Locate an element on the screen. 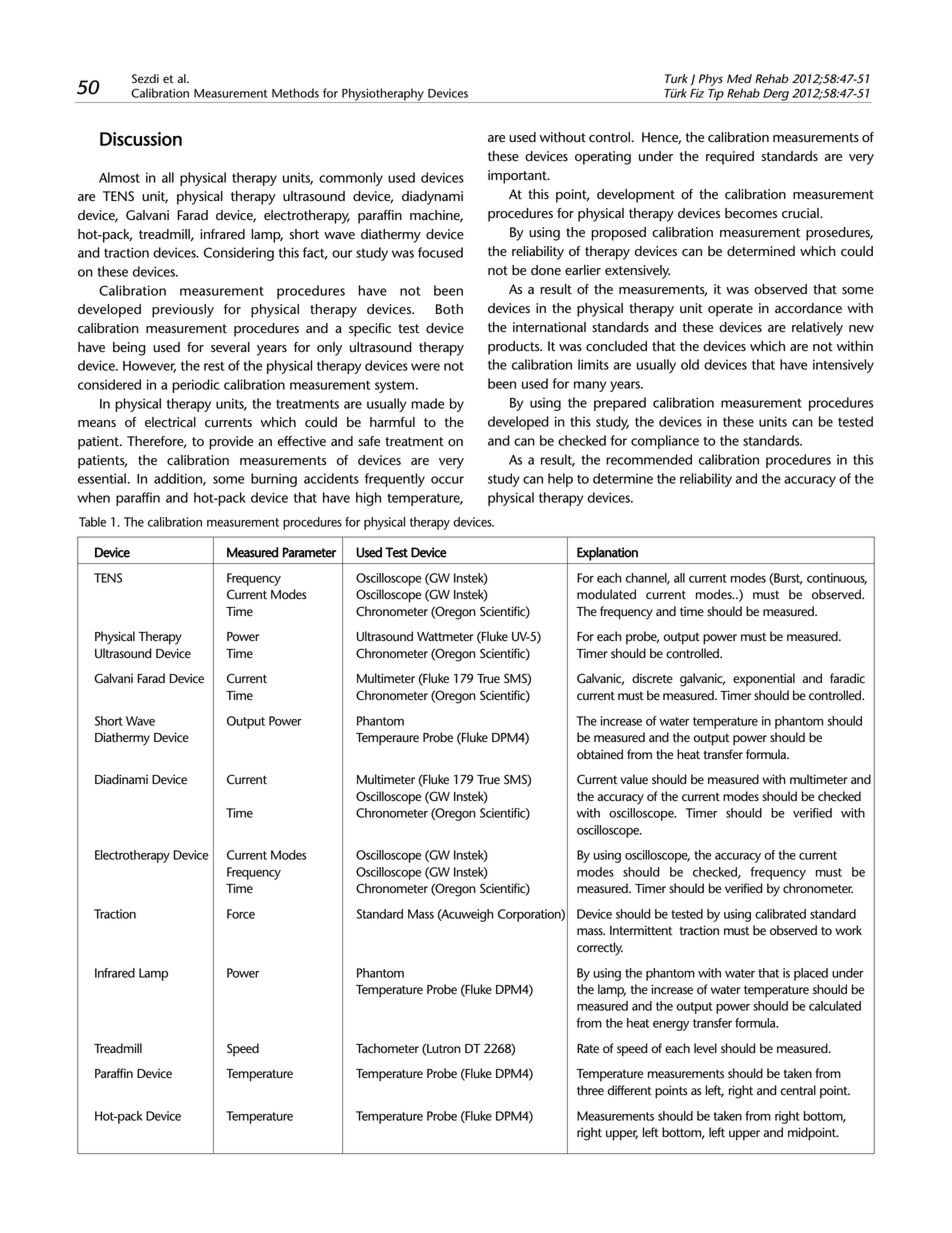  important is located at coordinates (518, 177).
